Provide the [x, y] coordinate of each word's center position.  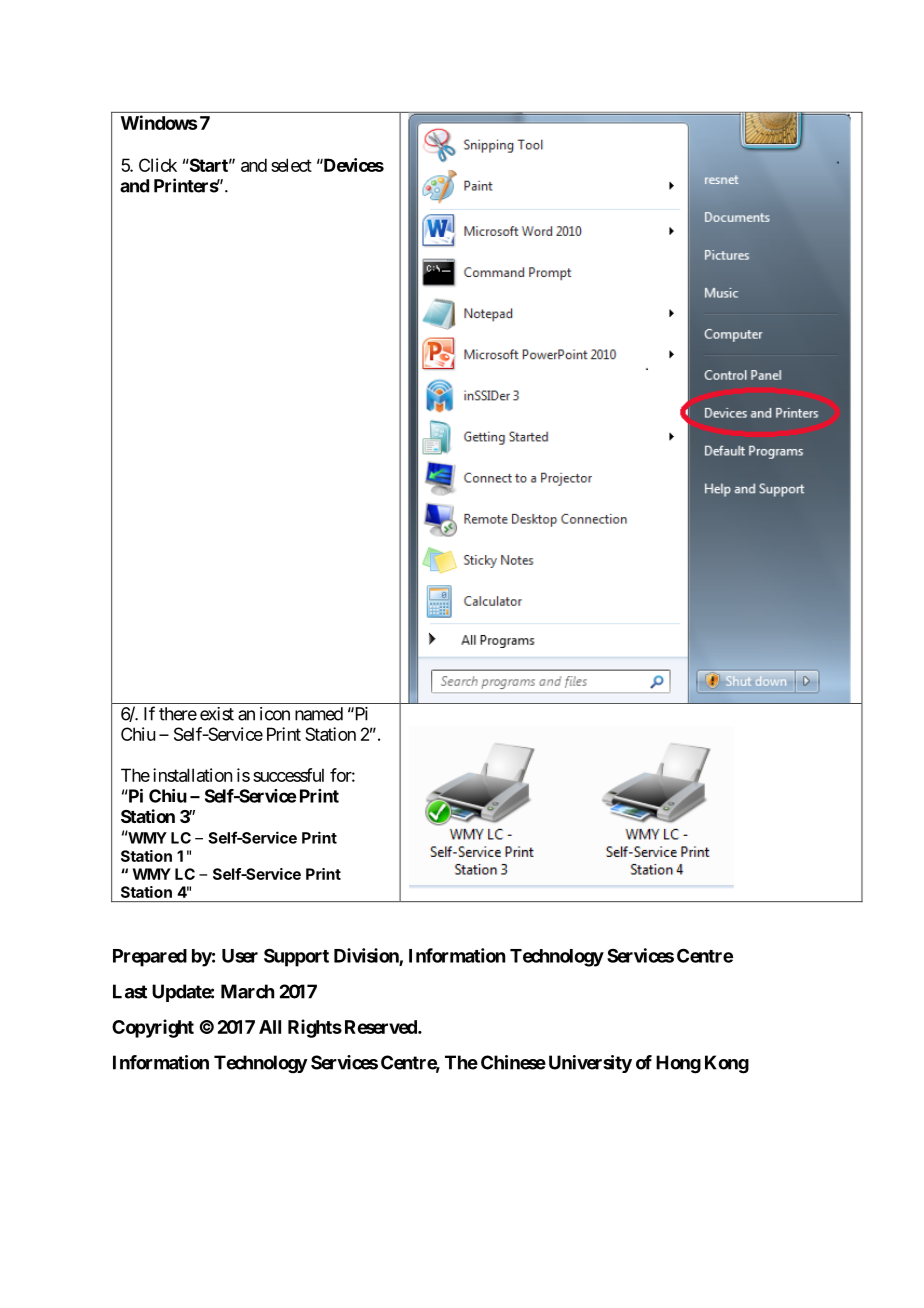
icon [275, 714]
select [291, 165]
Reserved [382, 1027]
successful [288, 775]
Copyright [153, 1028]
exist [217, 714]
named [319, 714]
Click [158, 165]
